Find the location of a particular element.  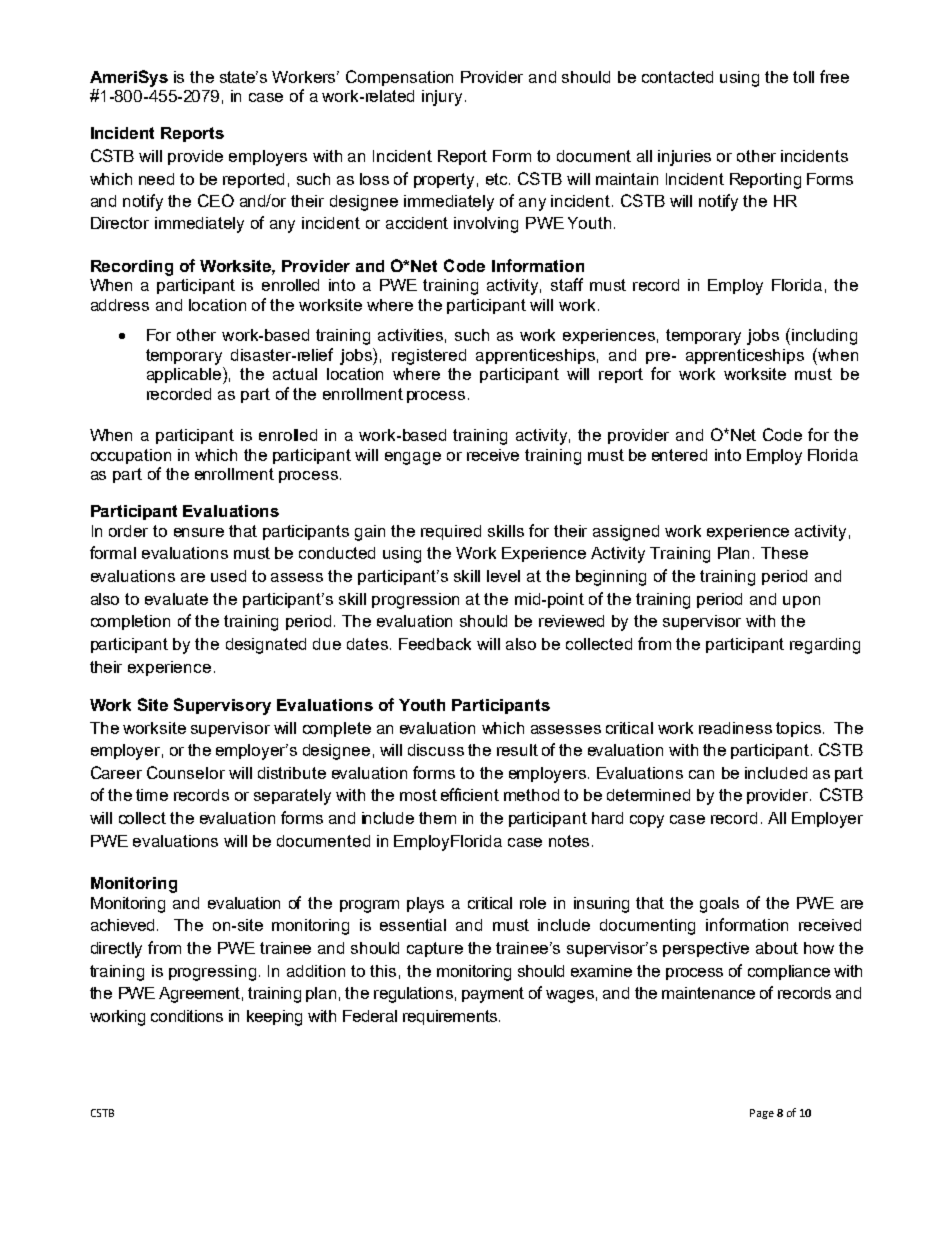

including is located at coordinates (824, 337).
